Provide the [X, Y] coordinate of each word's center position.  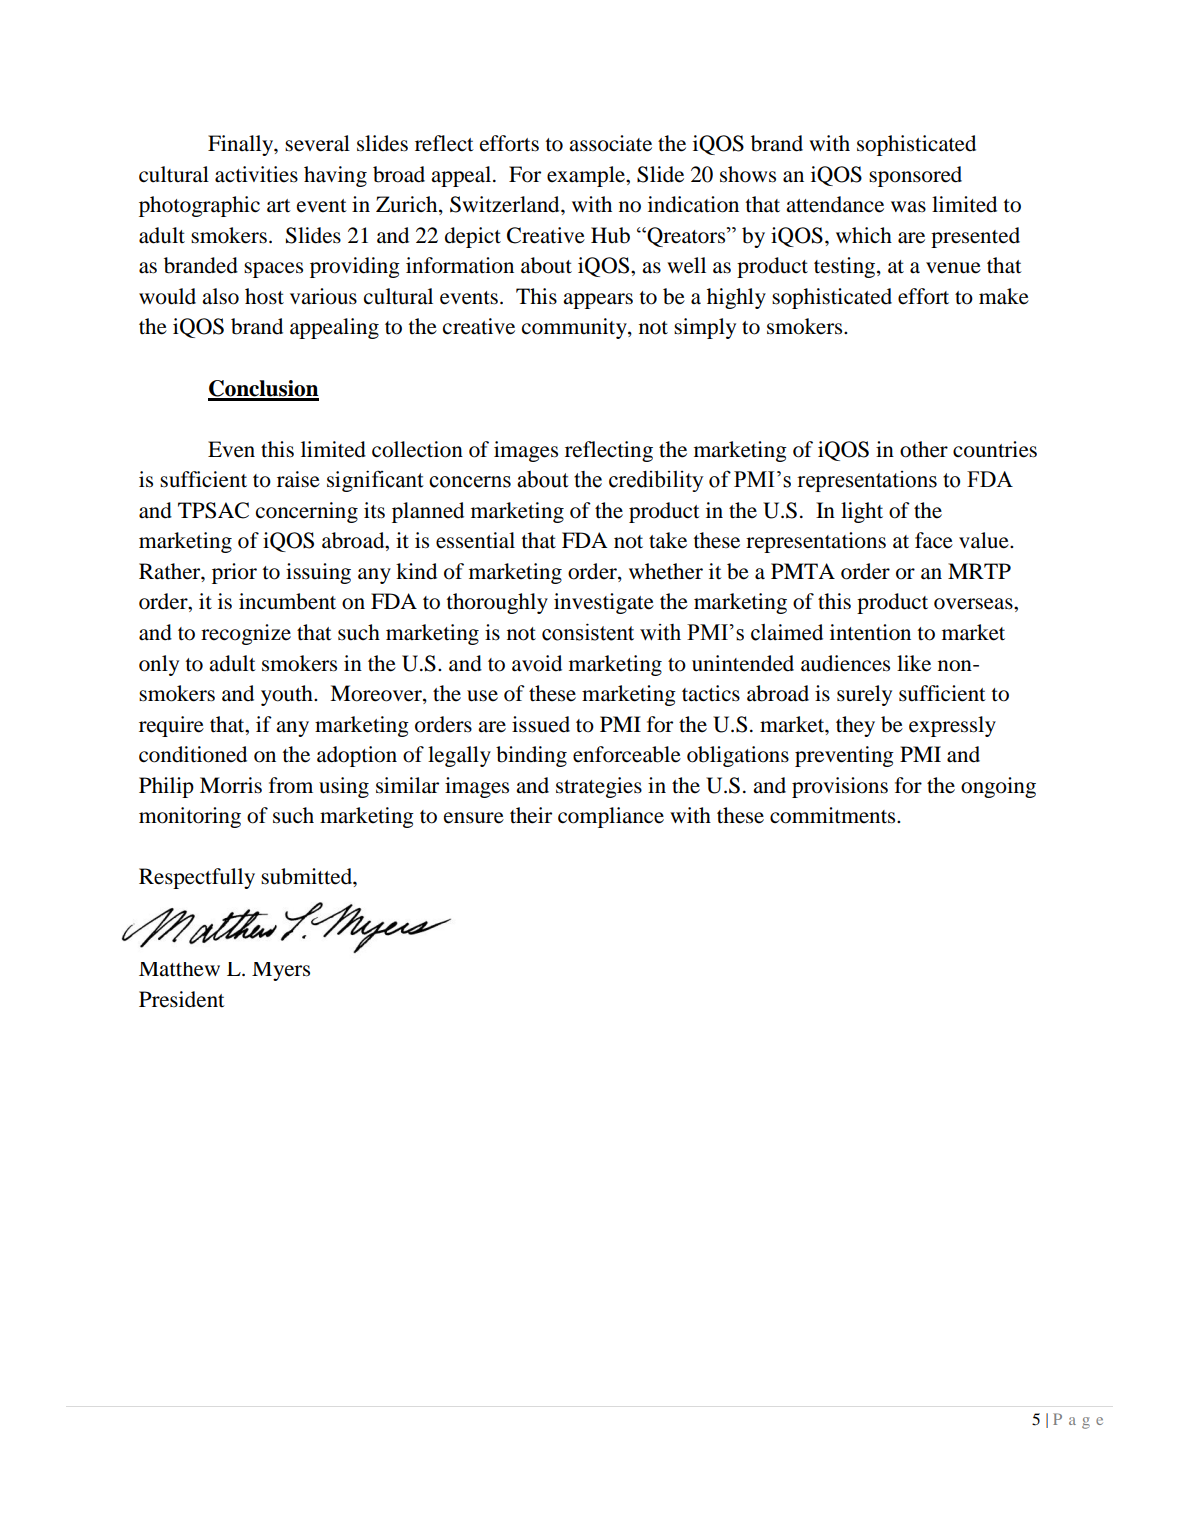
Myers [281, 971]
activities [256, 174]
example [587, 176]
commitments [834, 815]
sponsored [915, 176]
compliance [611, 817]
